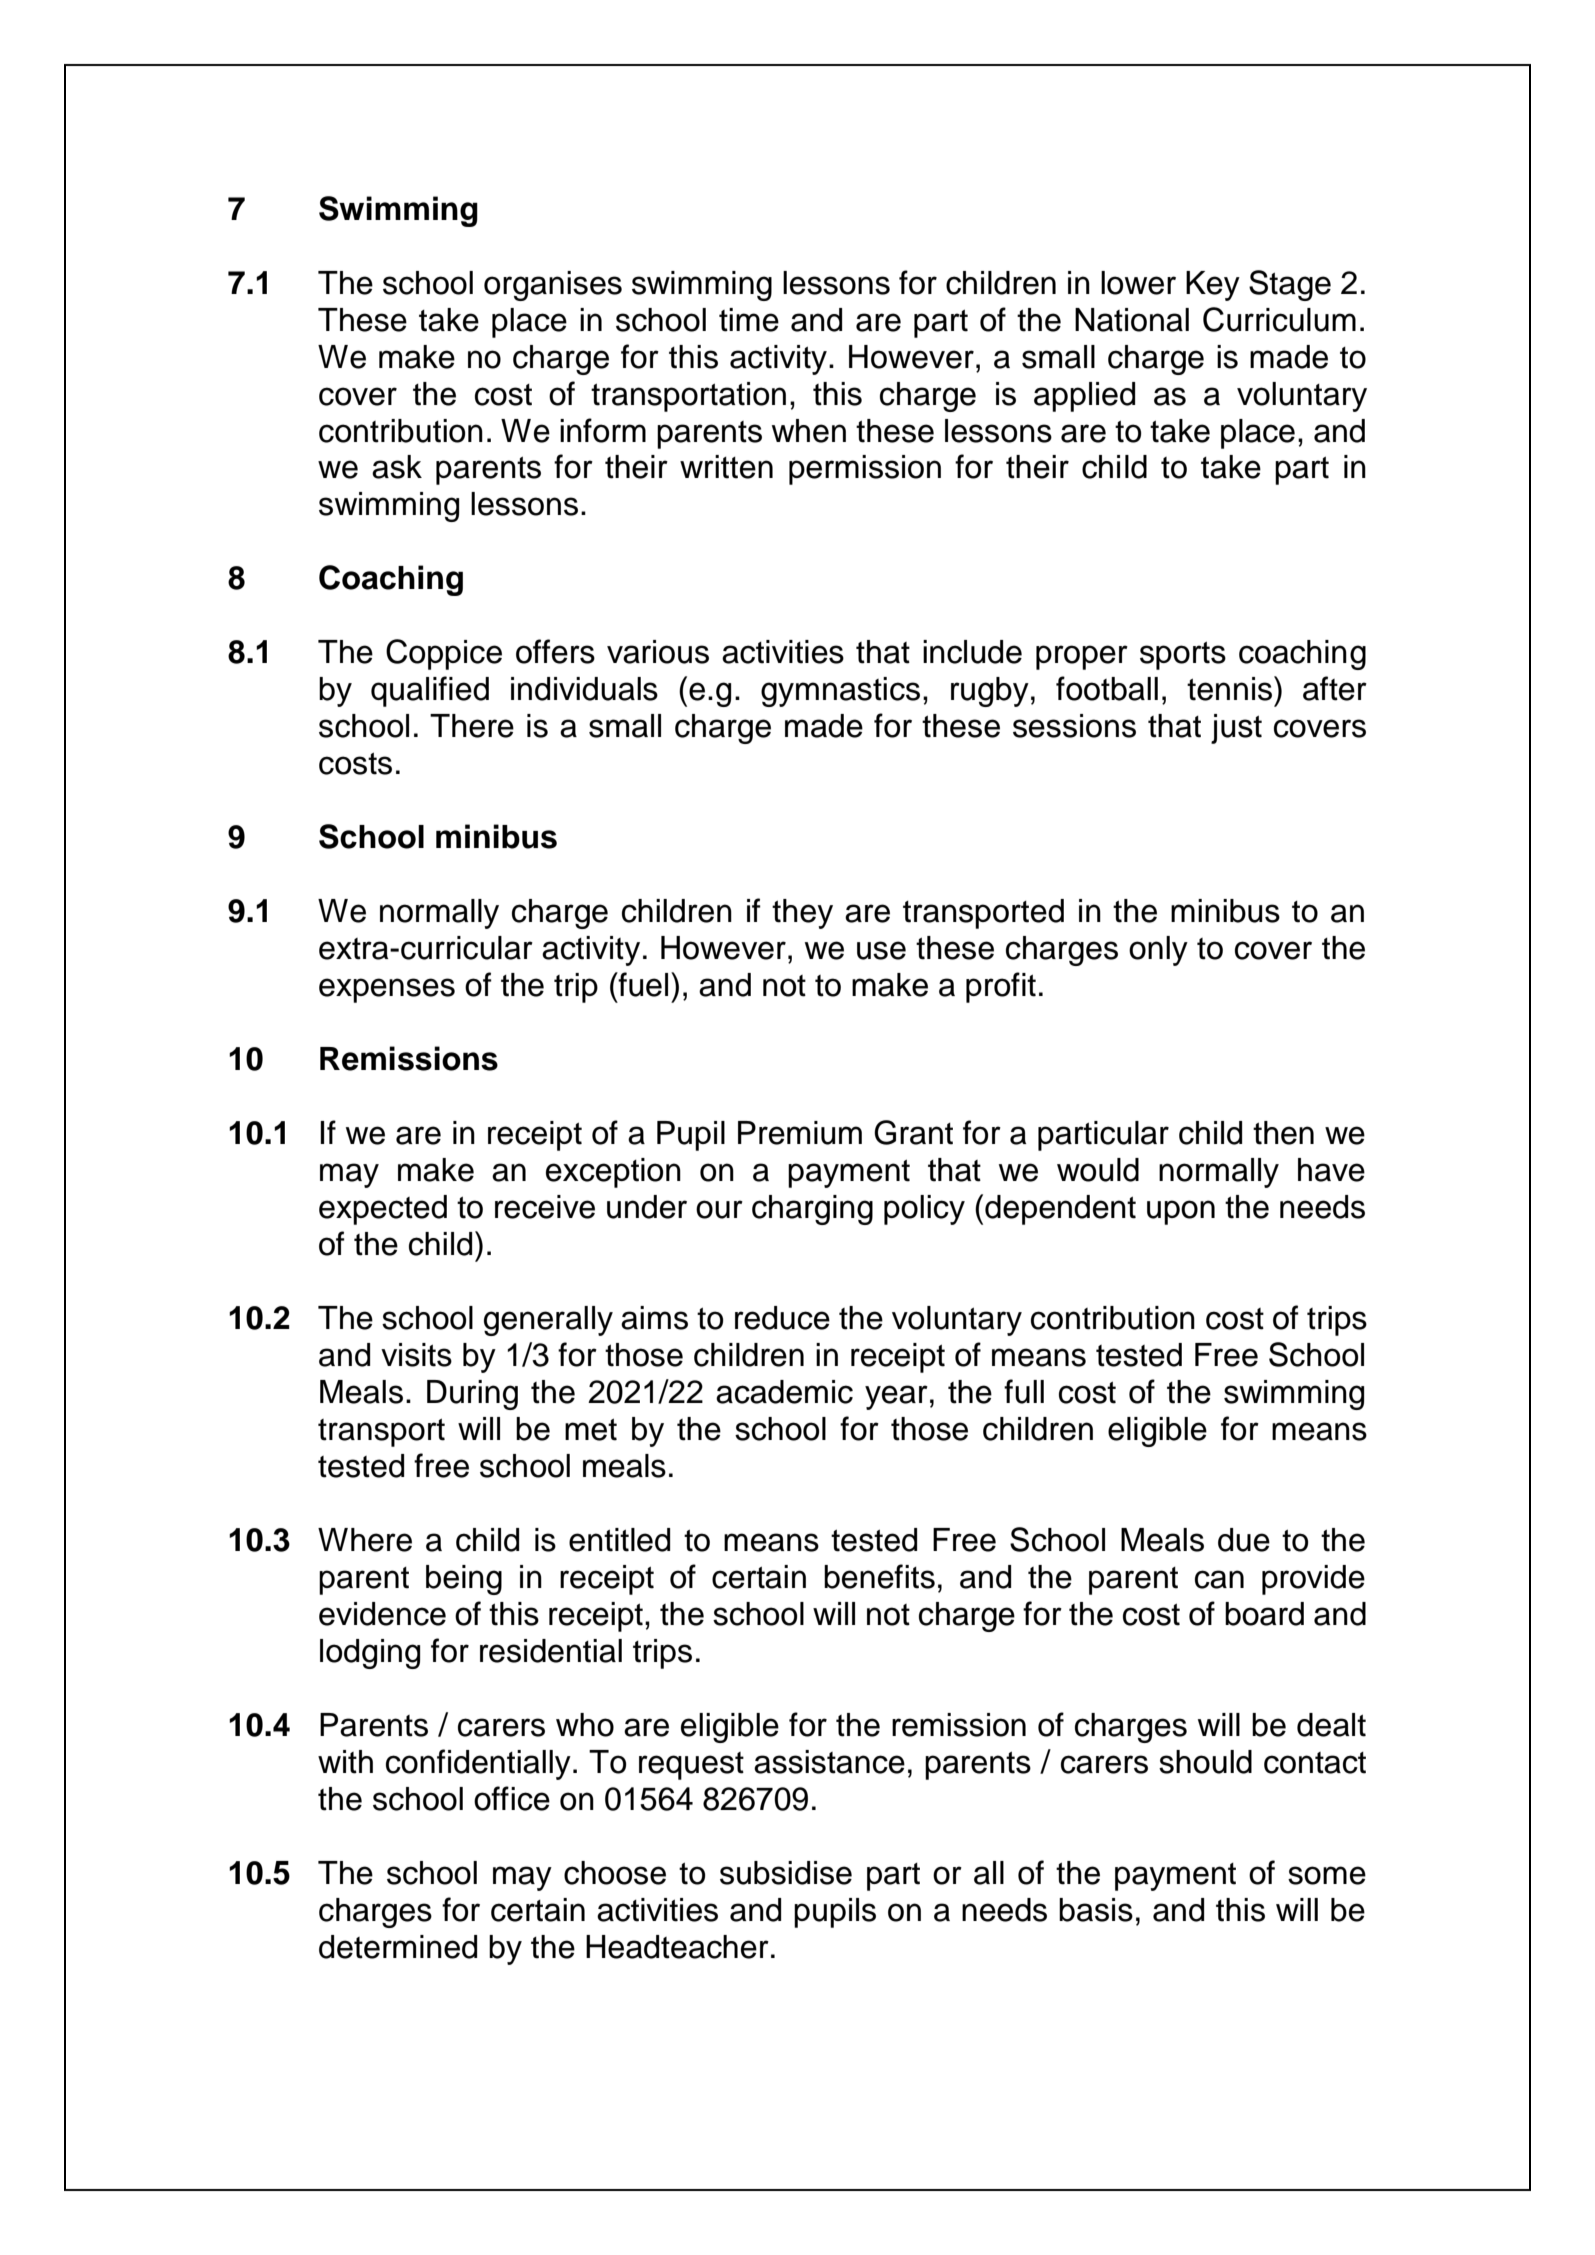 The height and width of the screenshot is (2255, 1595). What do you see at coordinates (786, 1873) in the screenshot?
I see `subsidise` at bounding box center [786, 1873].
